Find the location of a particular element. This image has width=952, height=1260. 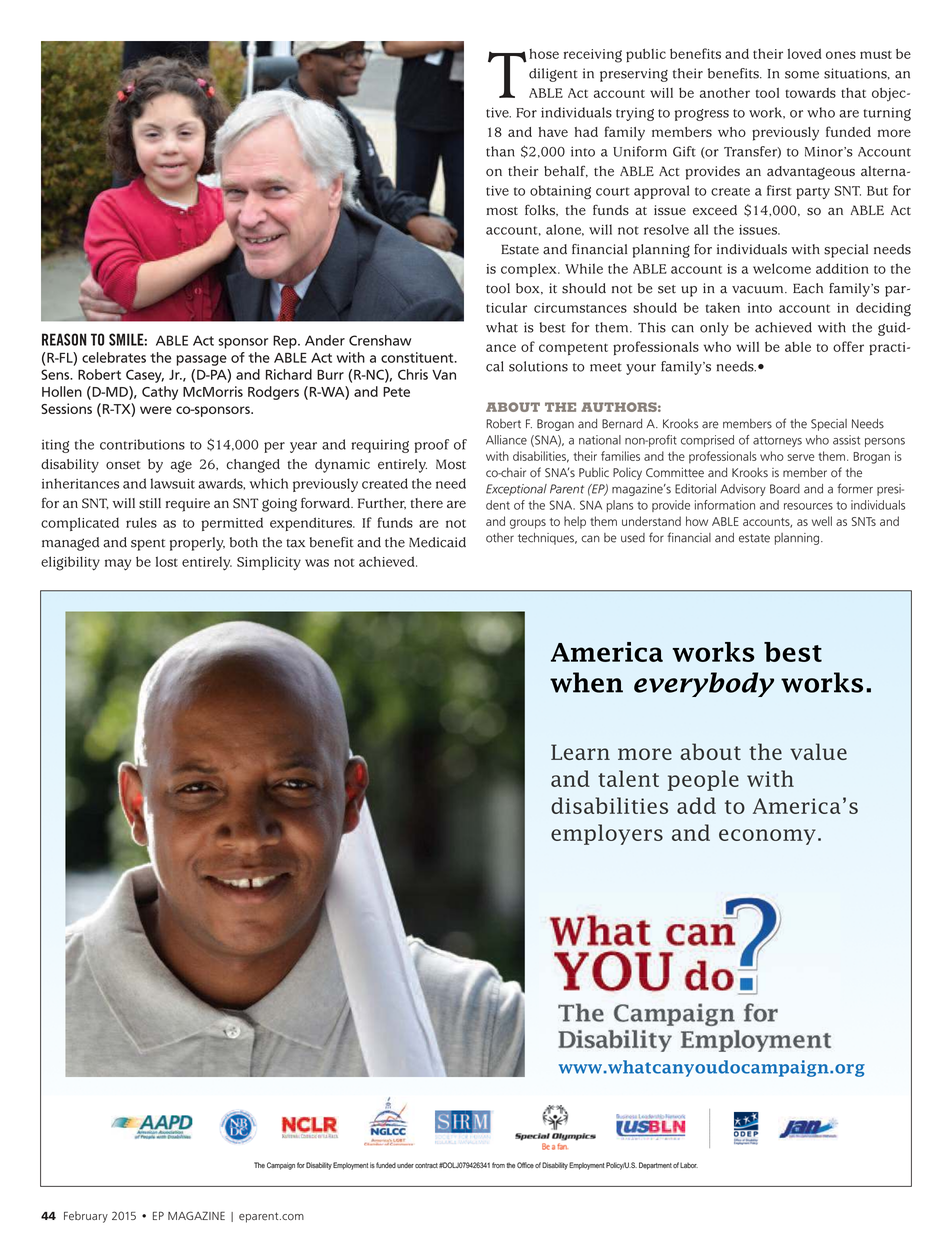

what is located at coordinates (502, 327).
